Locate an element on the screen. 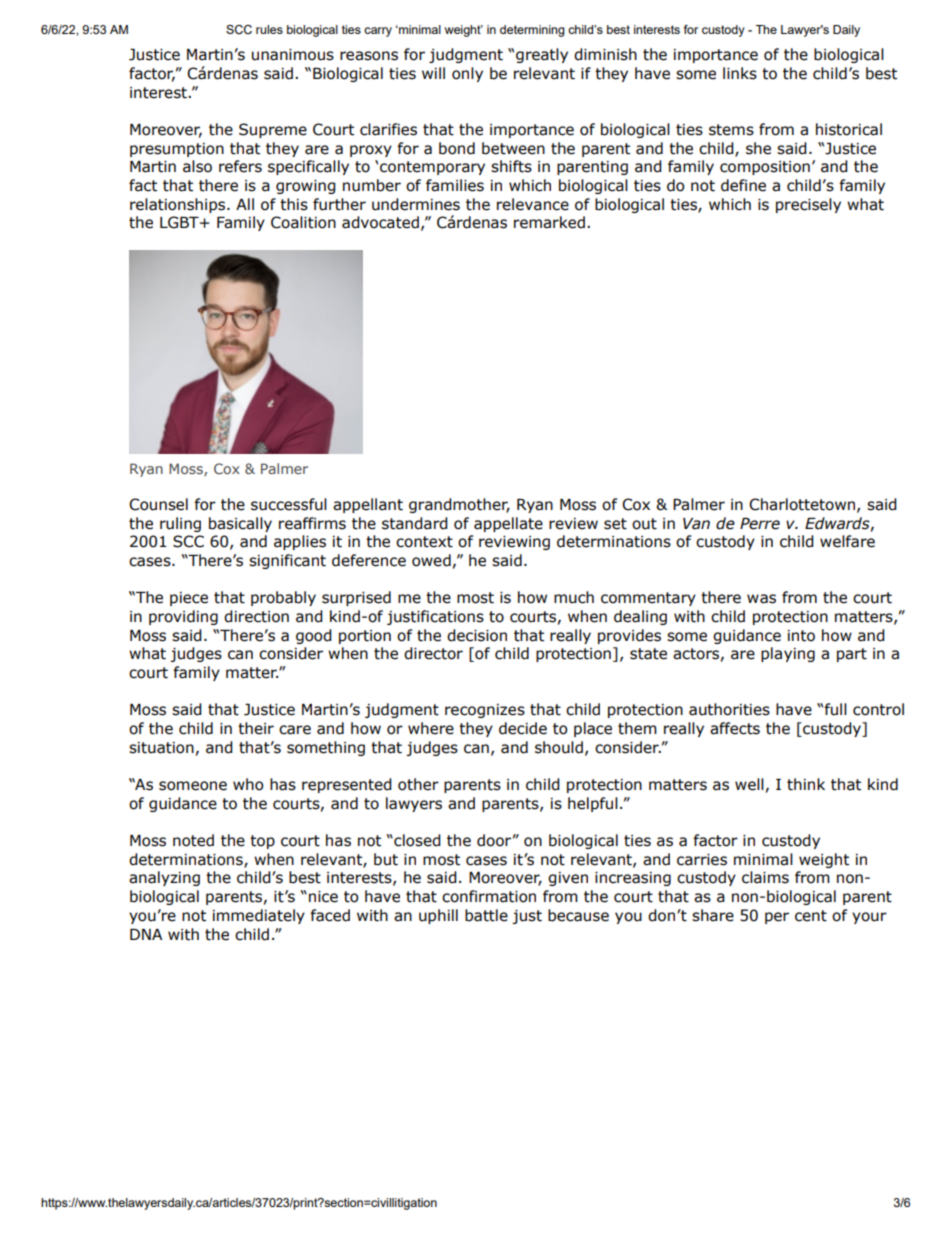 The height and width of the screenshot is (1233, 952). playing is located at coordinates (788, 654).
